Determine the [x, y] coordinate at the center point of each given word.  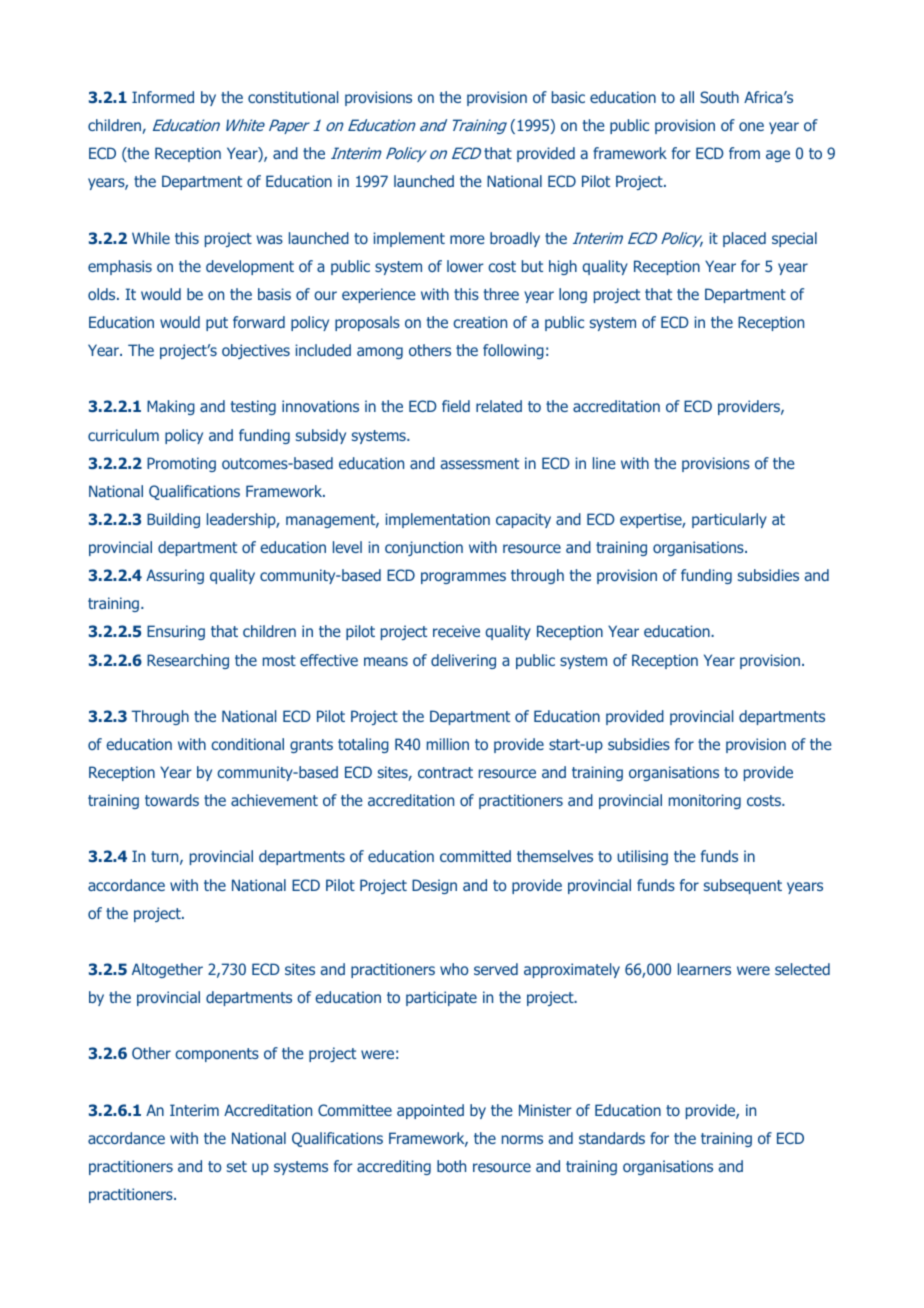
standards [612, 1138]
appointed [430, 1111]
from [744, 153]
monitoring [705, 801]
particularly [729, 520]
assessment [479, 463]
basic [568, 97]
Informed [163, 97]
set [237, 1166]
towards [172, 800]
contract [445, 772]
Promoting [181, 464]
